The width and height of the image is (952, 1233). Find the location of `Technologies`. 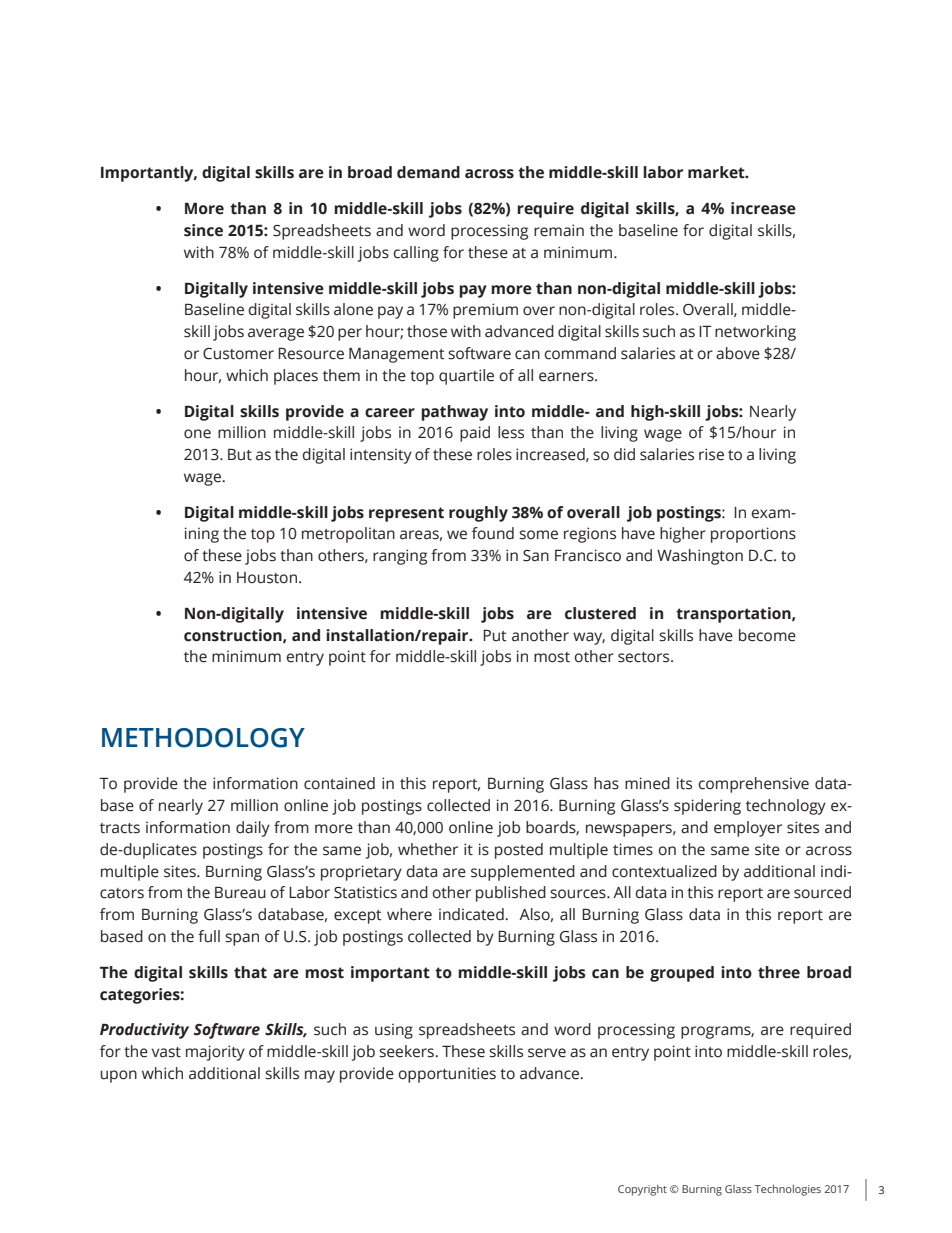

Technologies is located at coordinates (787, 1190).
